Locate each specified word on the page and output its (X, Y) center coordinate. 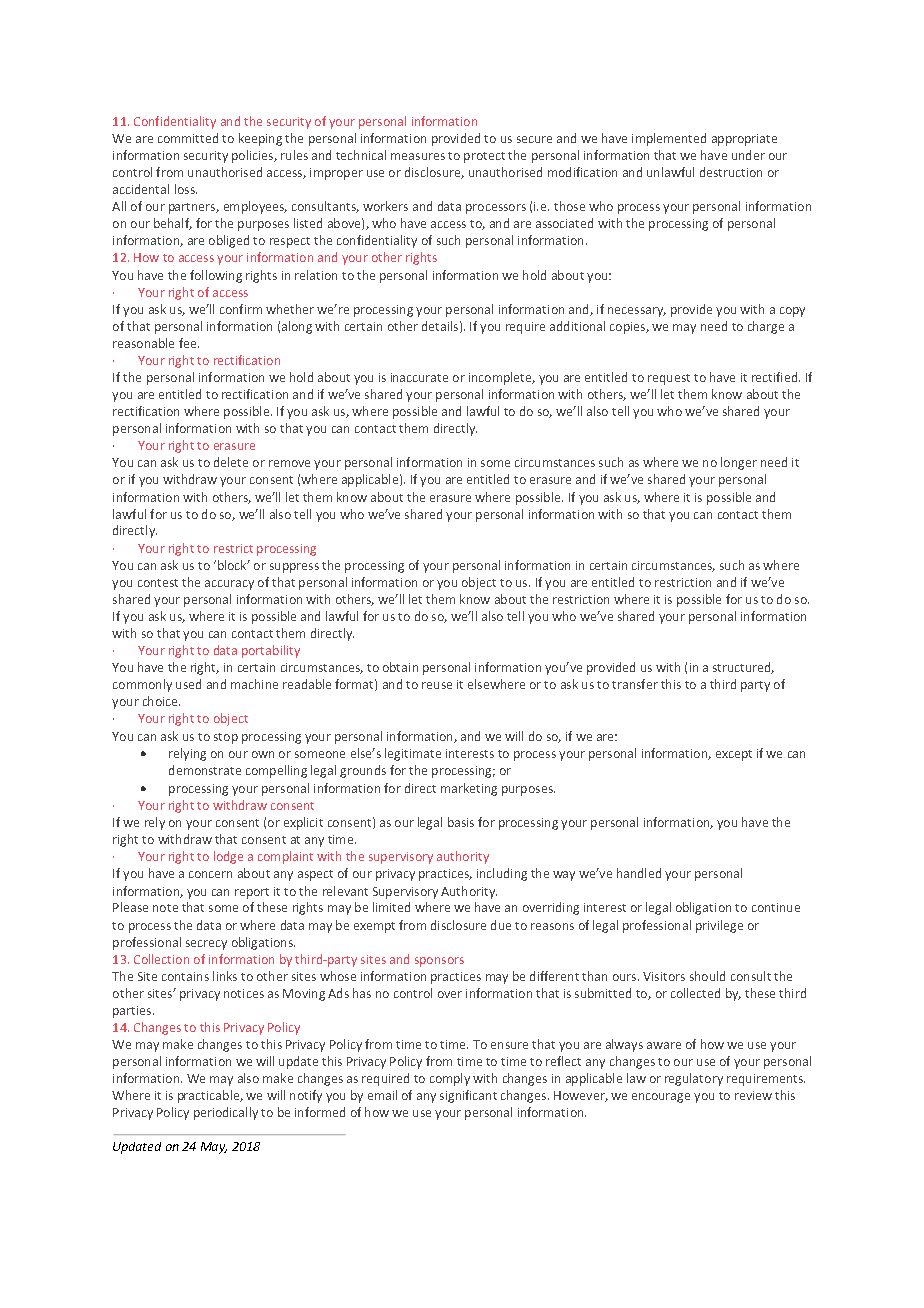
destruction (731, 172)
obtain (400, 667)
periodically (226, 1113)
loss (186, 189)
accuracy (229, 585)
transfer (635, 684)
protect (484, 157)
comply (450, 1079)
